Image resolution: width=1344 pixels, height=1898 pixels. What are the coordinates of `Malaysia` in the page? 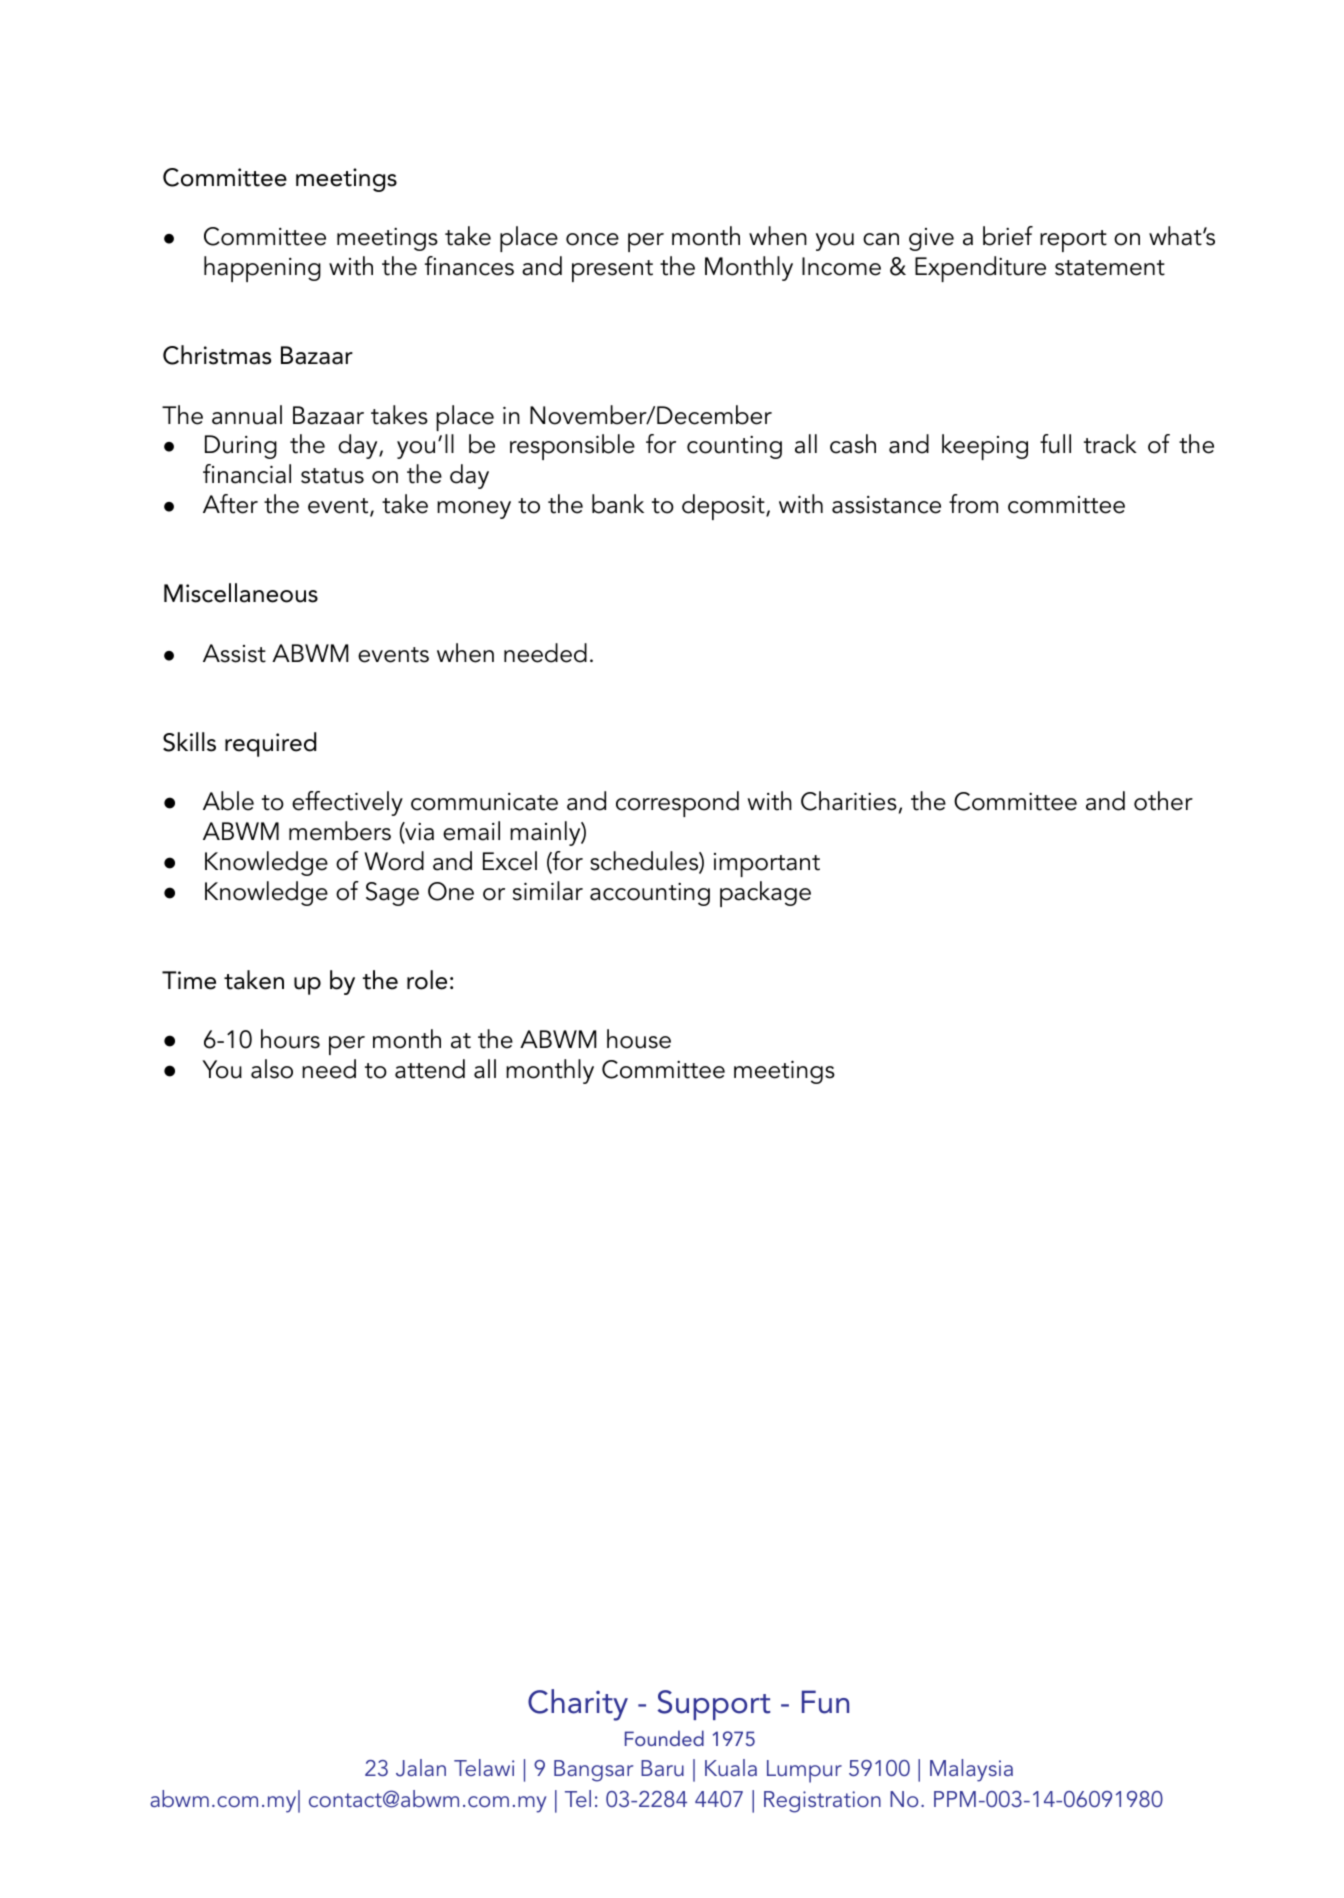 It's located at (971, 1770).
